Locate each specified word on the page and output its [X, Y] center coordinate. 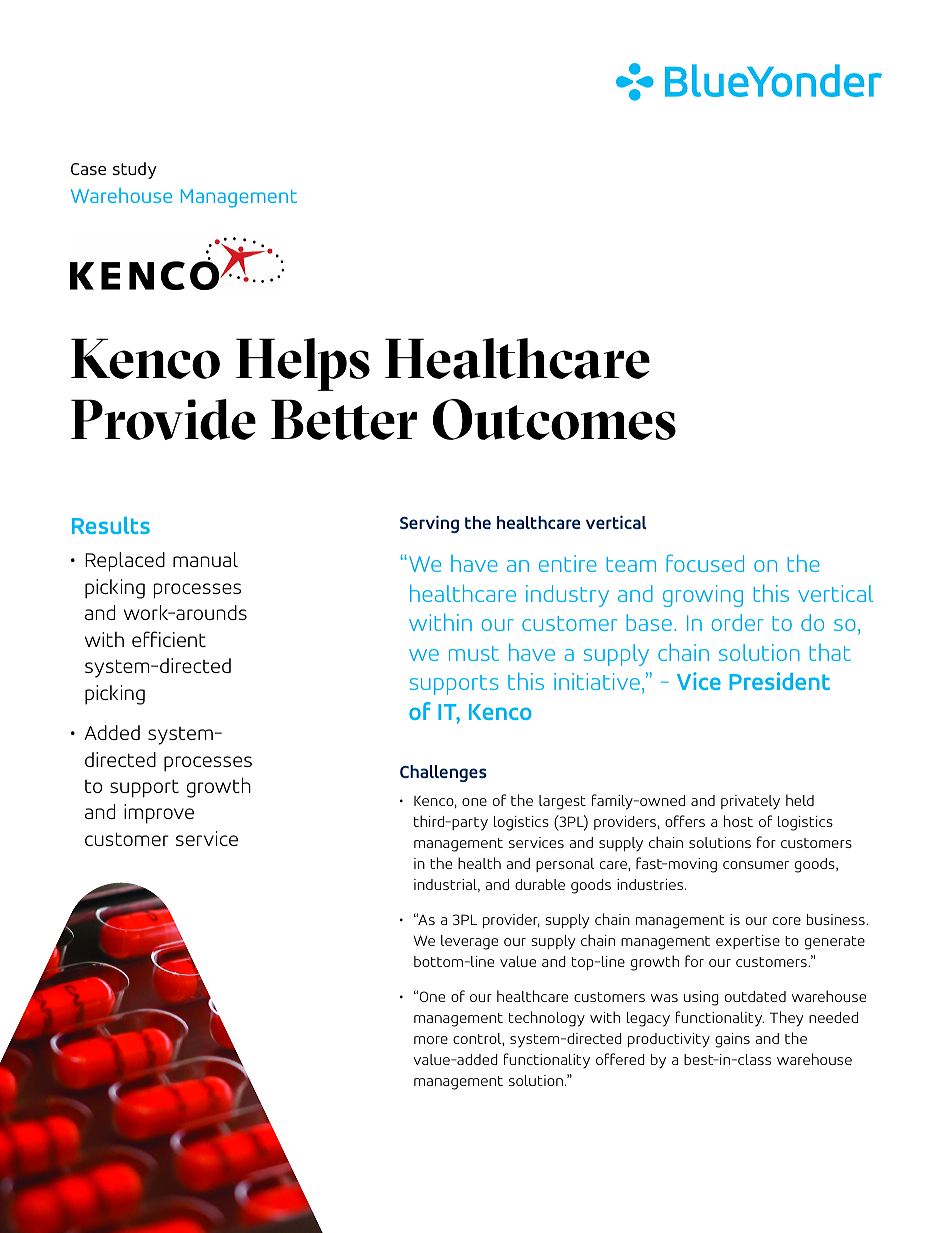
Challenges [443, 773]
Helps [303, 364]
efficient [169, 639]
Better [344, 419]
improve [159, 814]
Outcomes [554, 419]
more [431, 1040]
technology [547, 1019]
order [738, 622]
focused [705, 563]
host [738, 821]
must [474, 653]
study [135, 170]
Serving [429, 524]
